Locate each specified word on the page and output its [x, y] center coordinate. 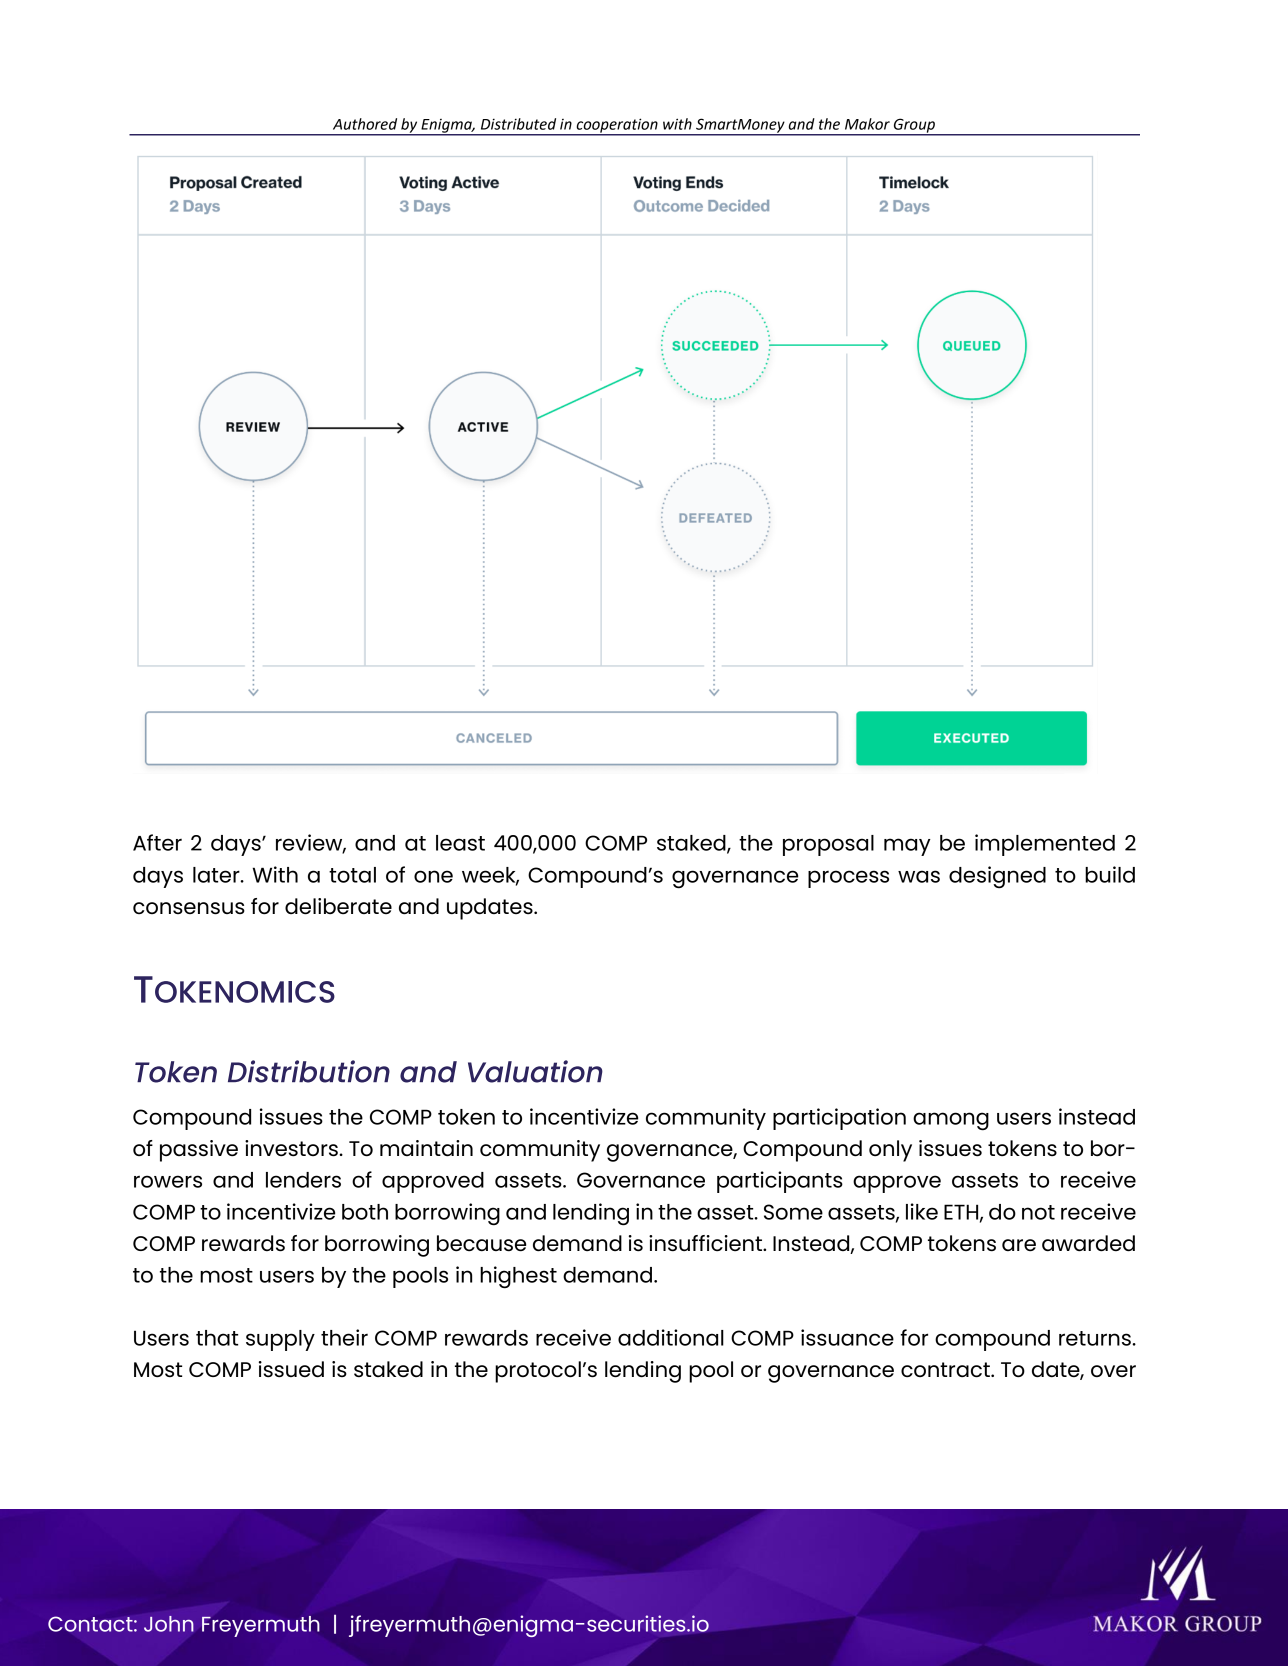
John [169, 1624]
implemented [1045, 845]
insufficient [707, 1243]
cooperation [617, 126]
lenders [303, 1180]
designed [997, 877]
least [460, 843]
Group [914, 126]
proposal [828, 845]
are [1019, 1245]
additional [671, 1337]
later [217, 875]
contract [946, 1370]
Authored [365, 124]
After [157, 842]
